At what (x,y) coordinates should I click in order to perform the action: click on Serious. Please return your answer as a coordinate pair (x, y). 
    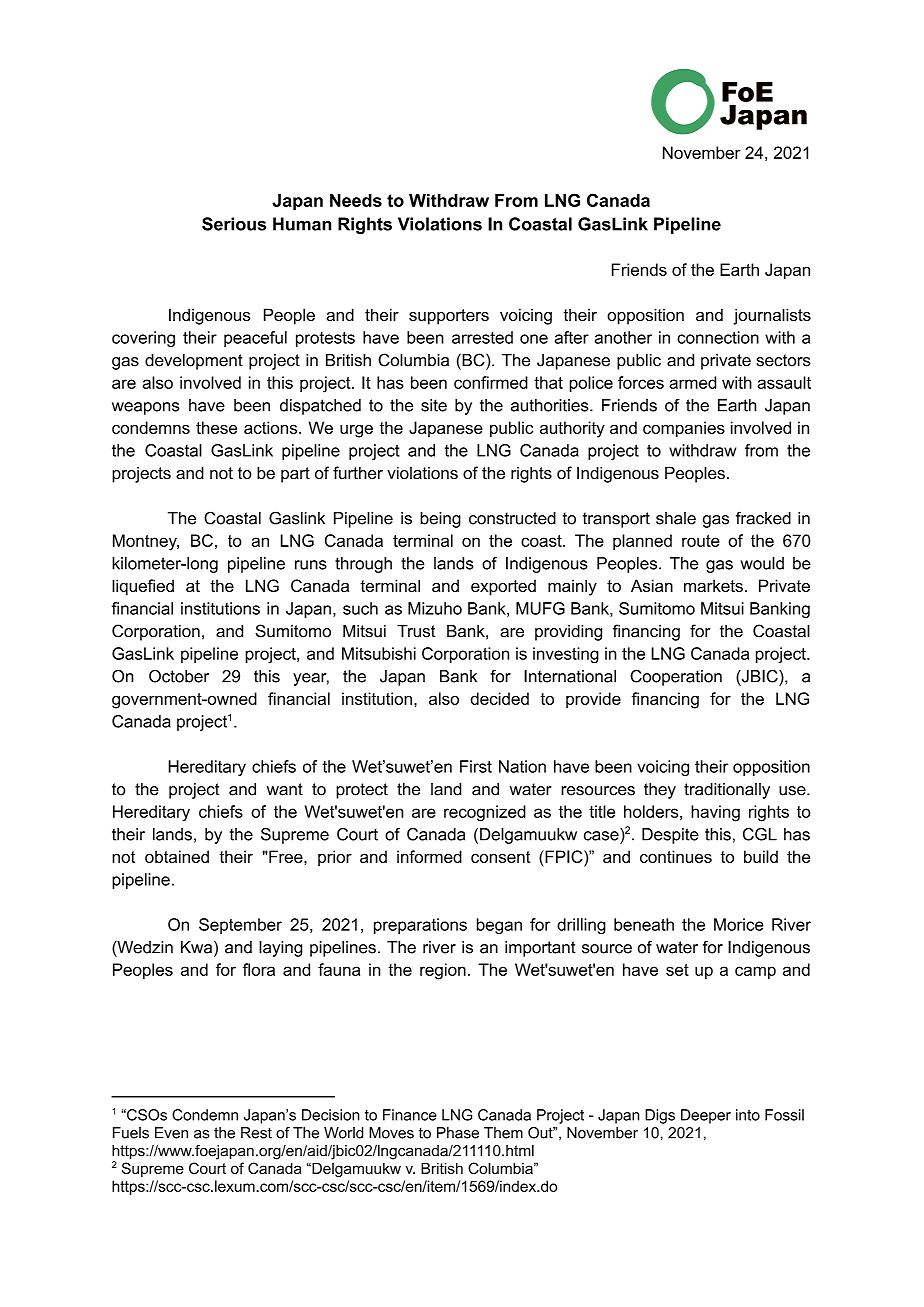
    Looking at the image, I should click on (234, 224).
